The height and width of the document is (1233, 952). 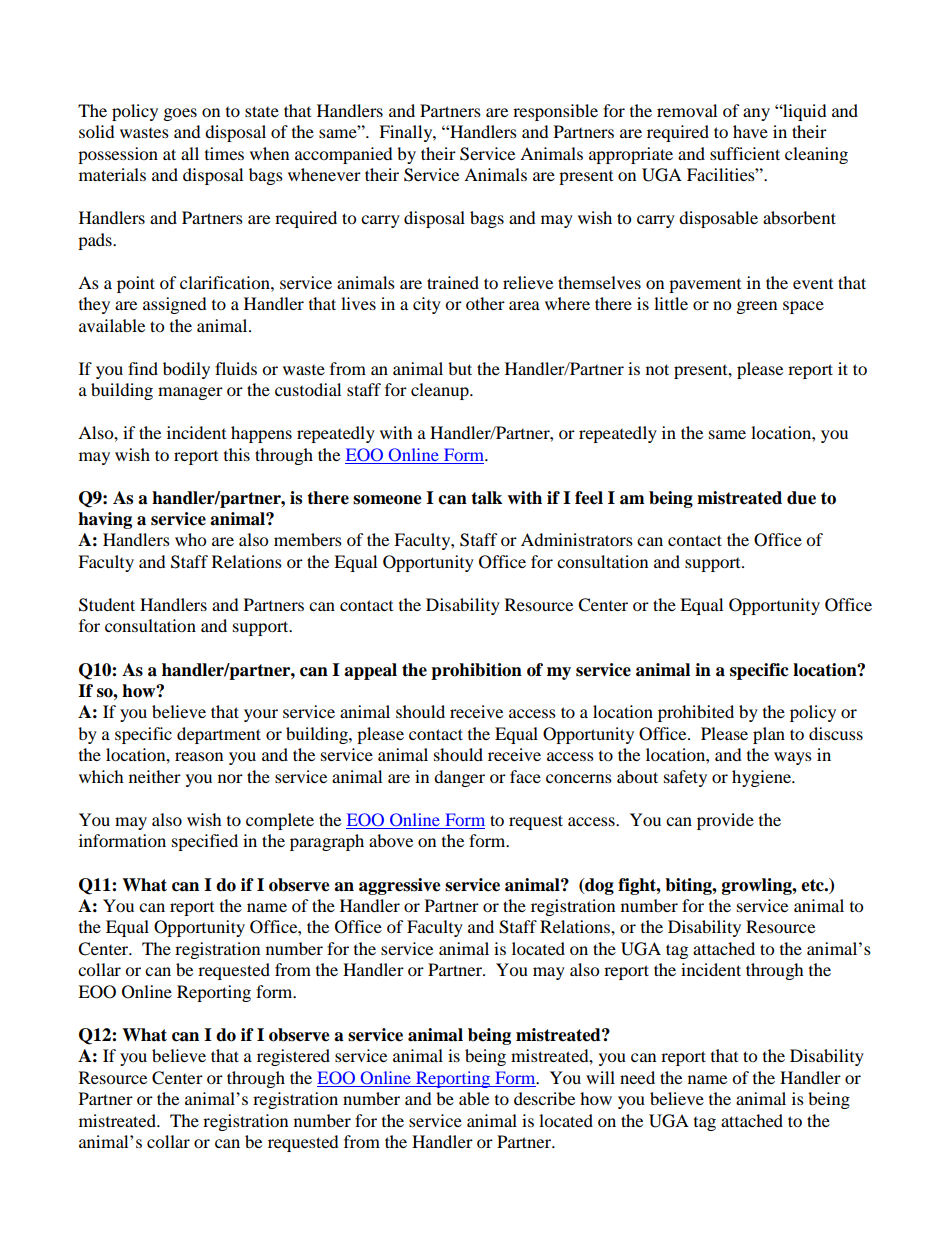 What do you see at coordinates (107, 605) in the document?
I see `Student` at bounding box center [107, 605].
